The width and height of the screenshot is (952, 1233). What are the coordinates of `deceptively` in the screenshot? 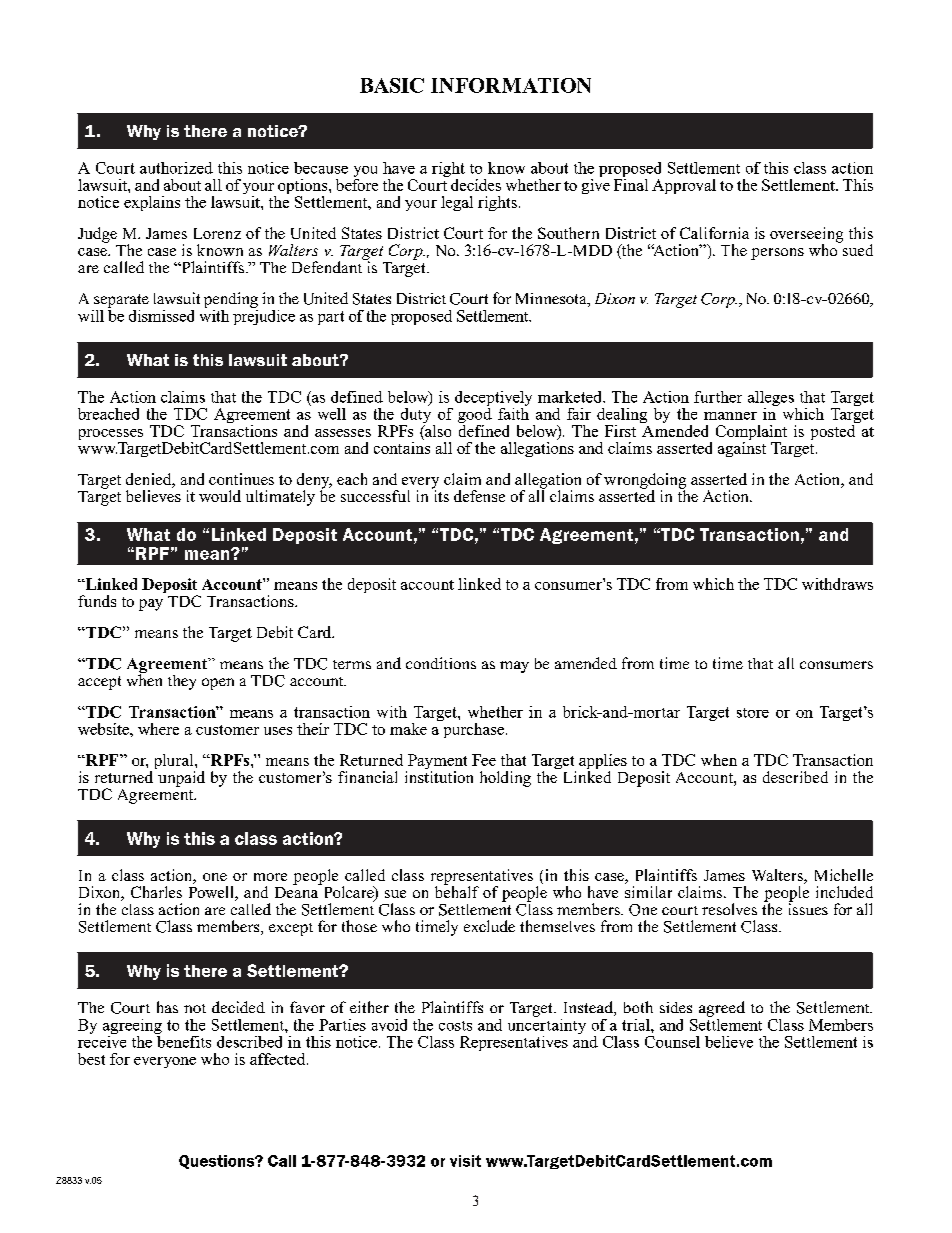 It's located at (493, 400).
